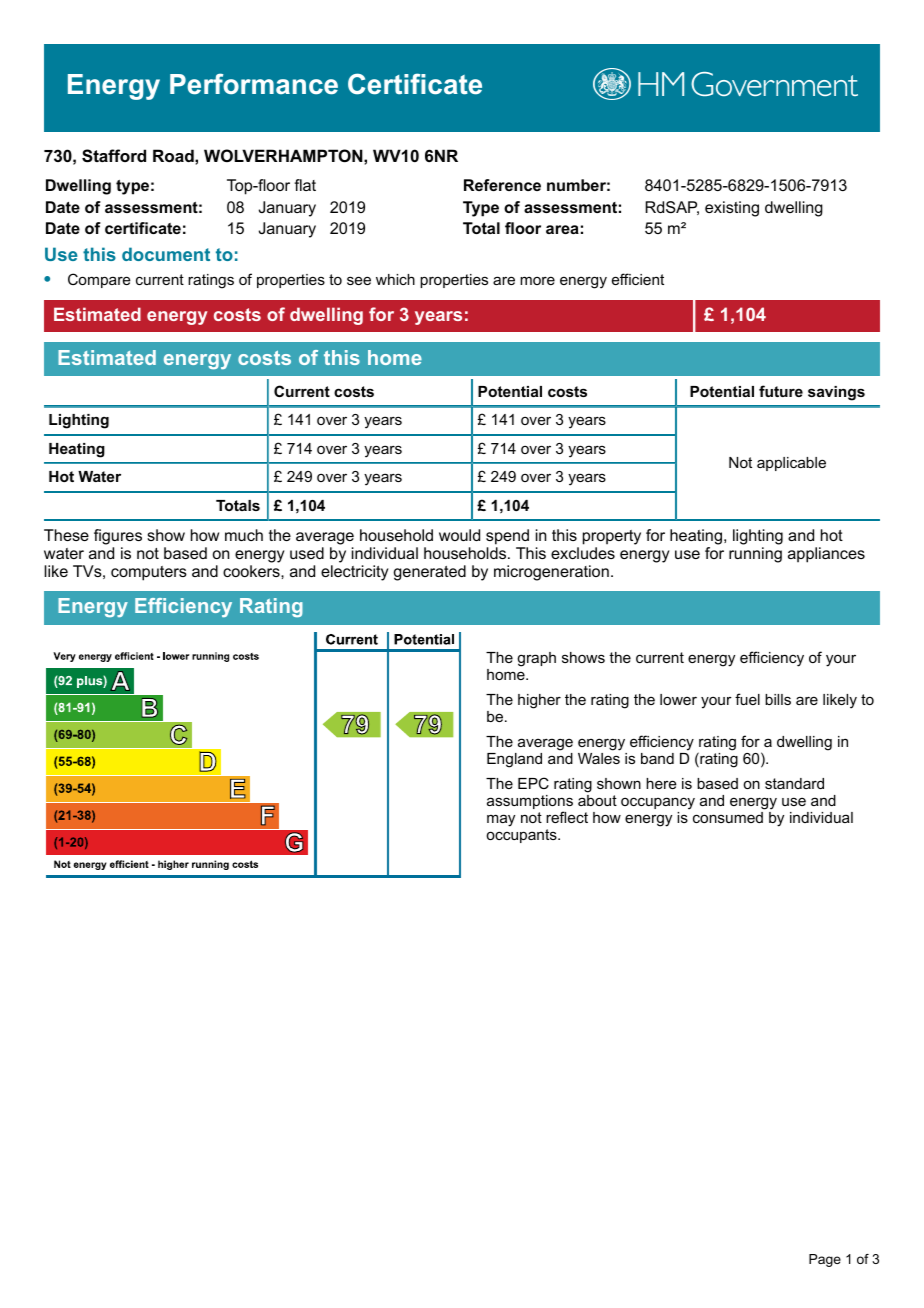  I want to click on existing, so click(732, 209).
